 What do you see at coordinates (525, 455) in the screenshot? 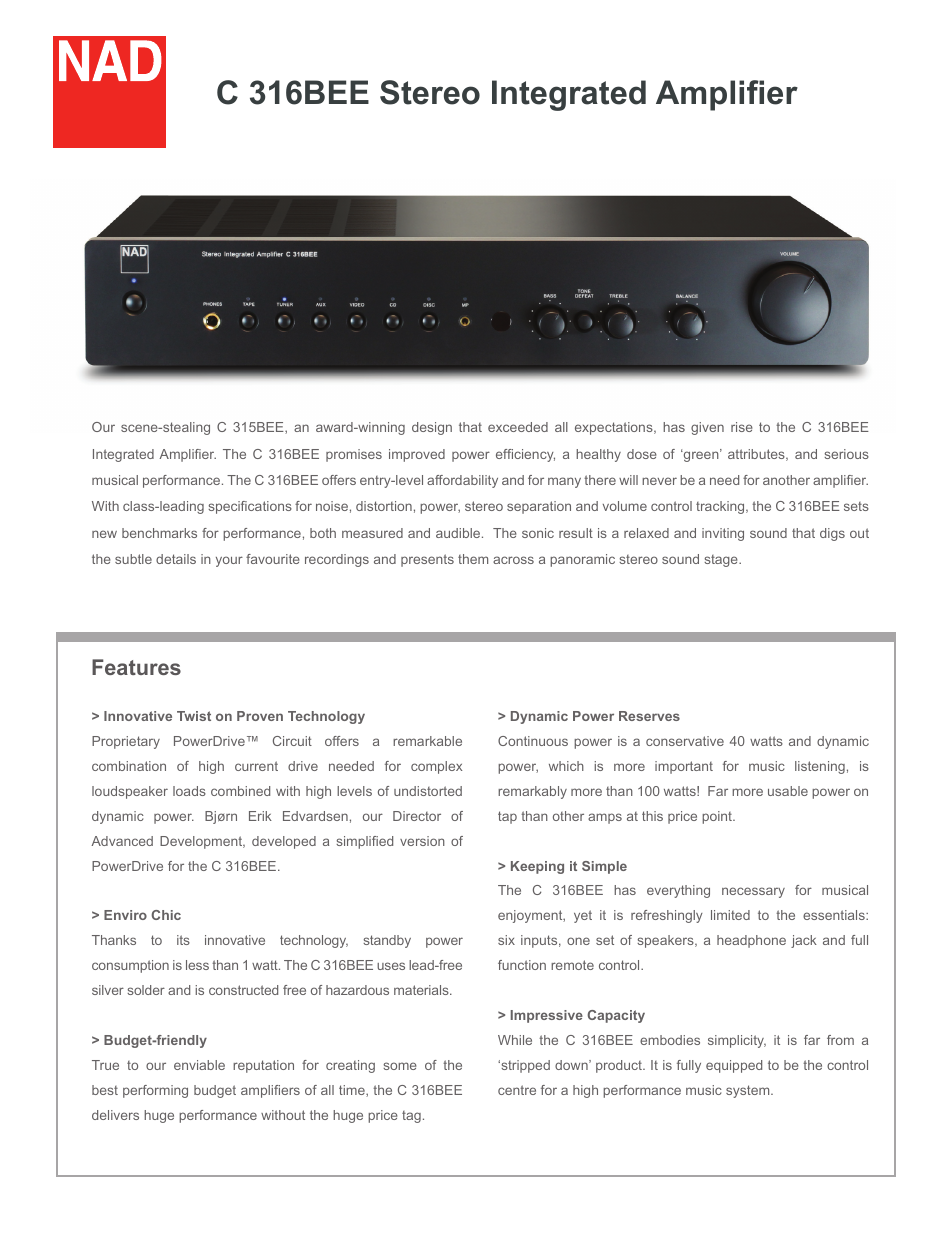
I see `efficiency` at bounding box center [525, 455].
